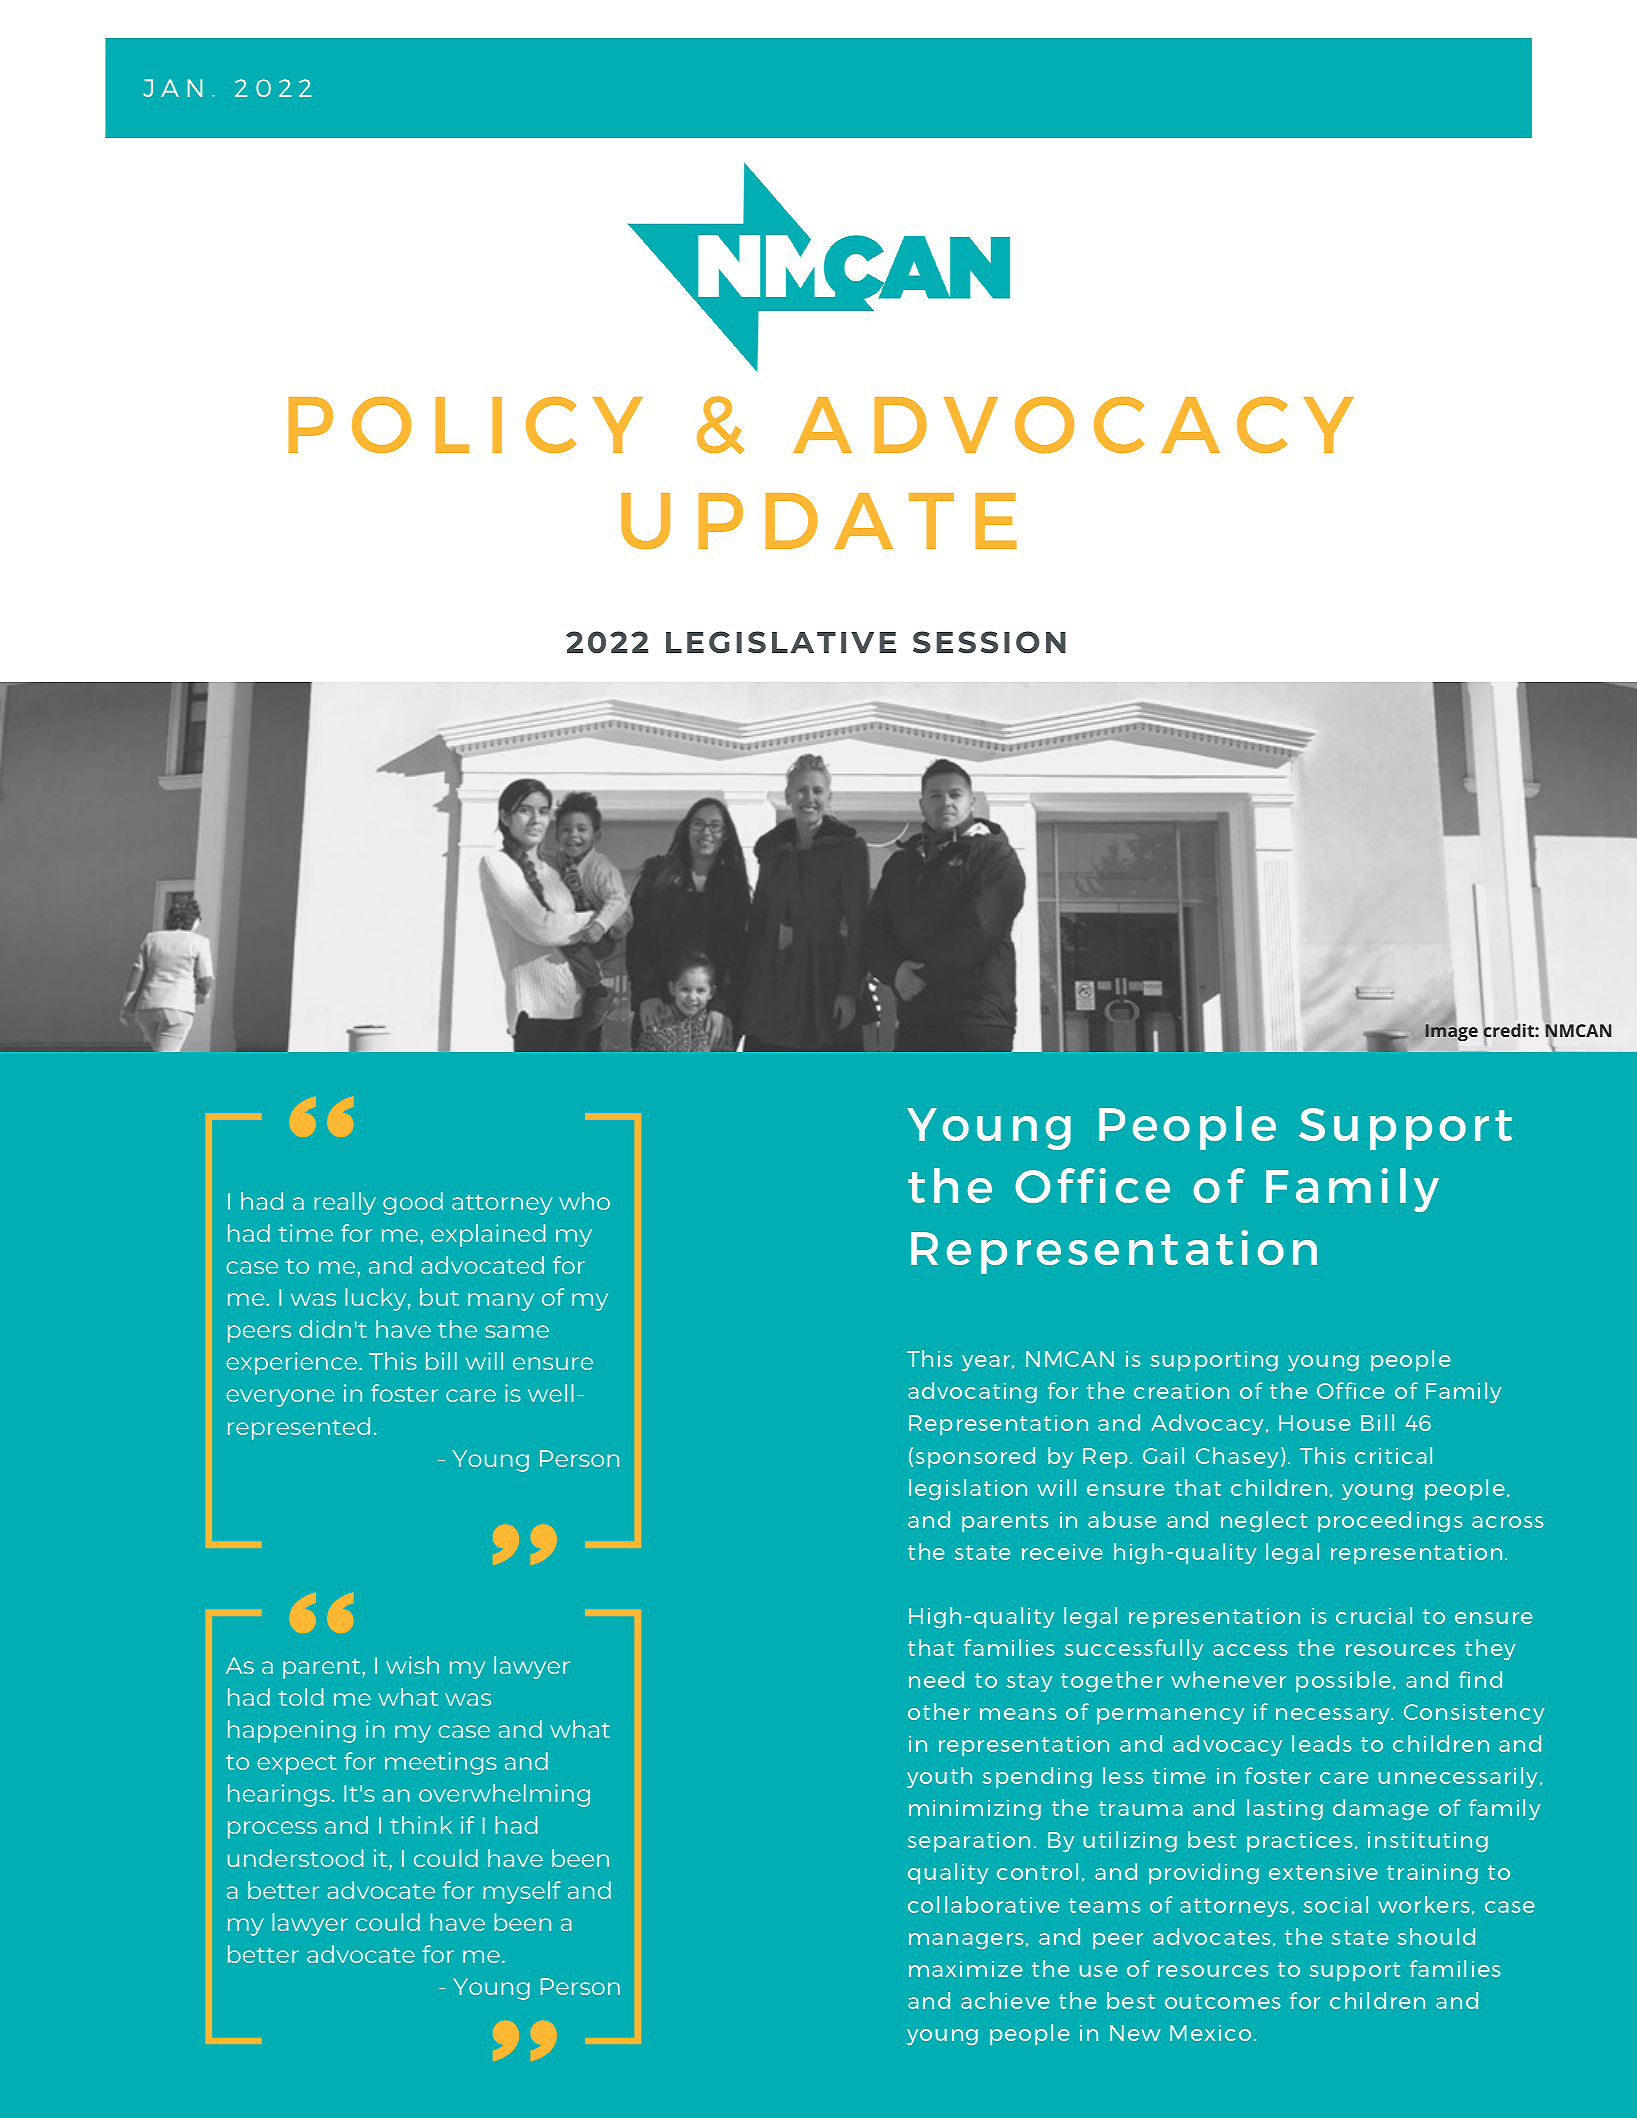 Image resolution: width=1637 pixels, height=2118 pixels. What do you see at coordinates (781, 642) in the screenshot?
I see `LEGISLATIVE` at bounding box center [781, 642].
